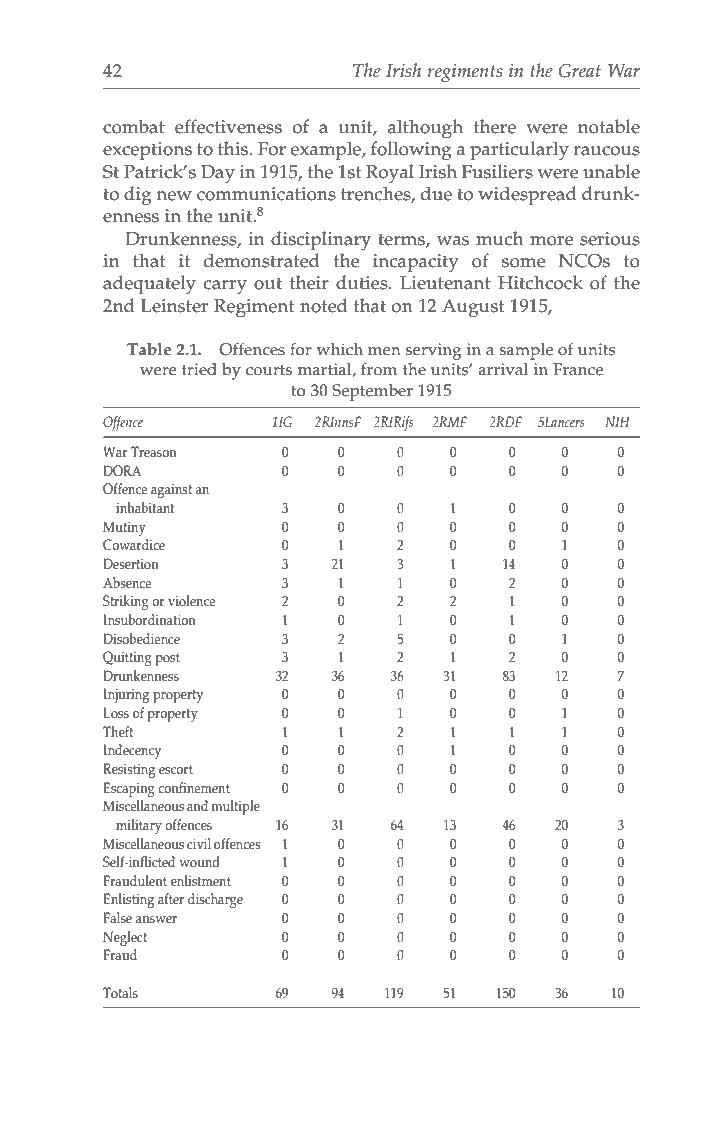 Image resolution: width=726 pixels, height=1136 pixels. Describe the element at coordinates (215, 900) in the image. I see `discharge` at that location.
